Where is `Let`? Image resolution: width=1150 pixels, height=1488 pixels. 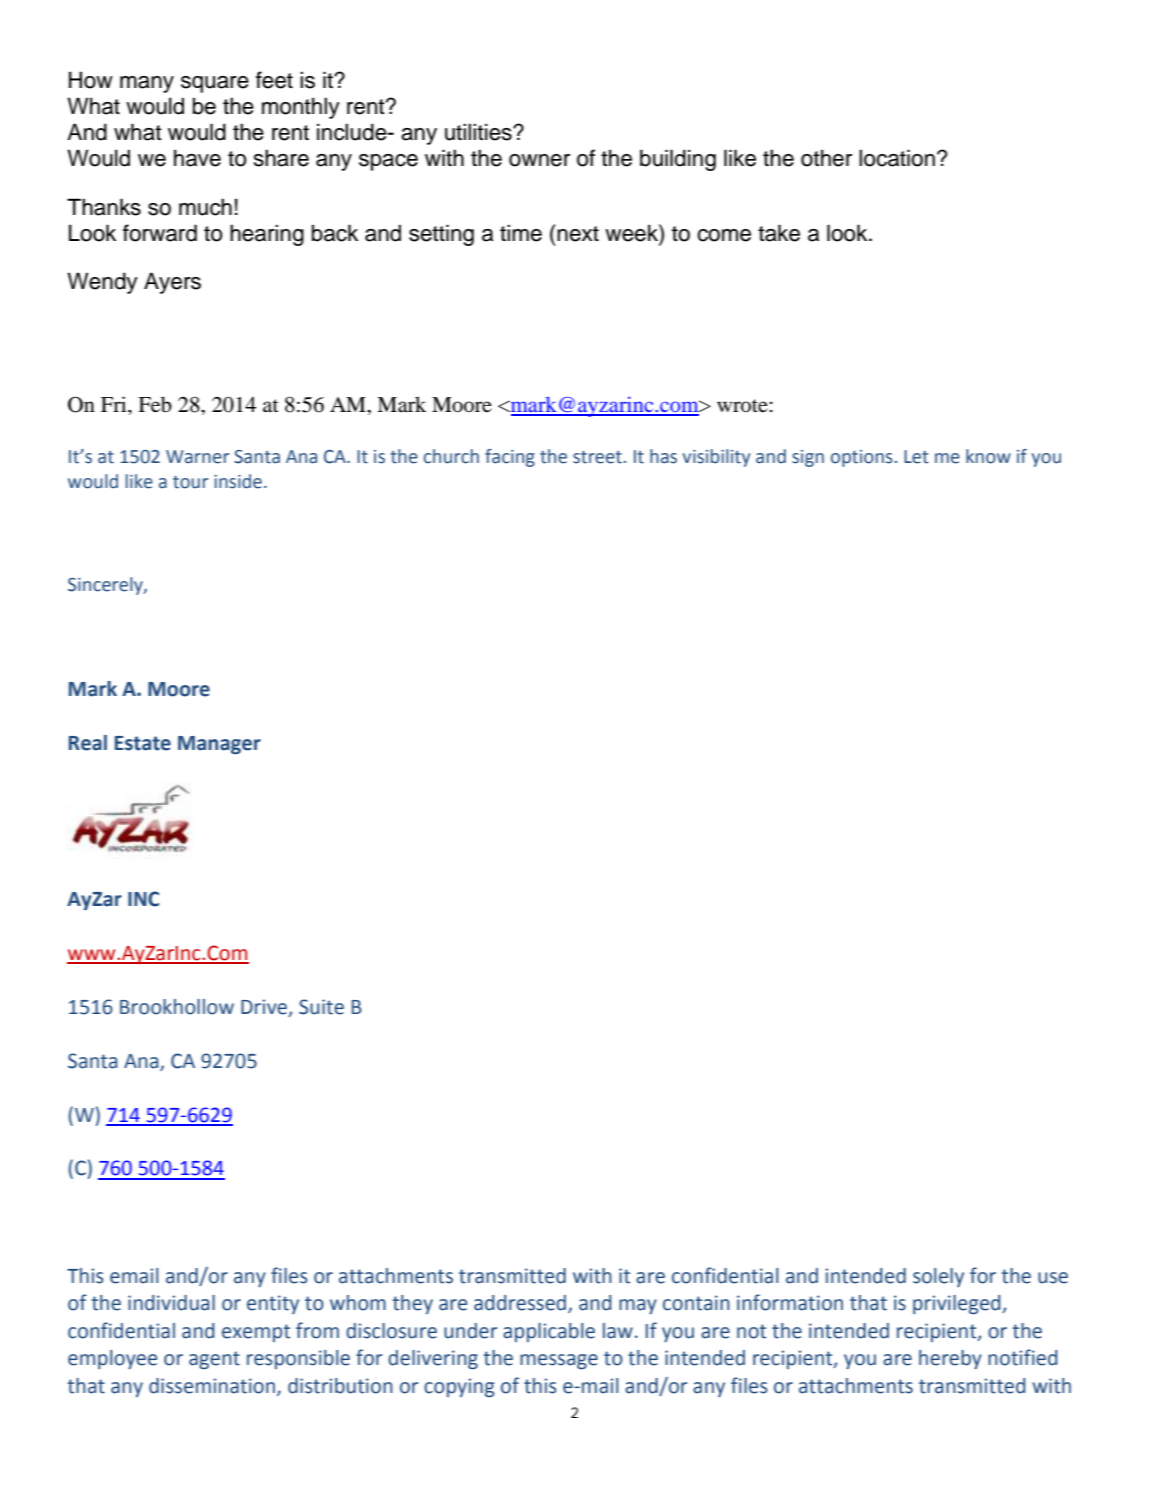 Let is located at coordinates (916, 457).
